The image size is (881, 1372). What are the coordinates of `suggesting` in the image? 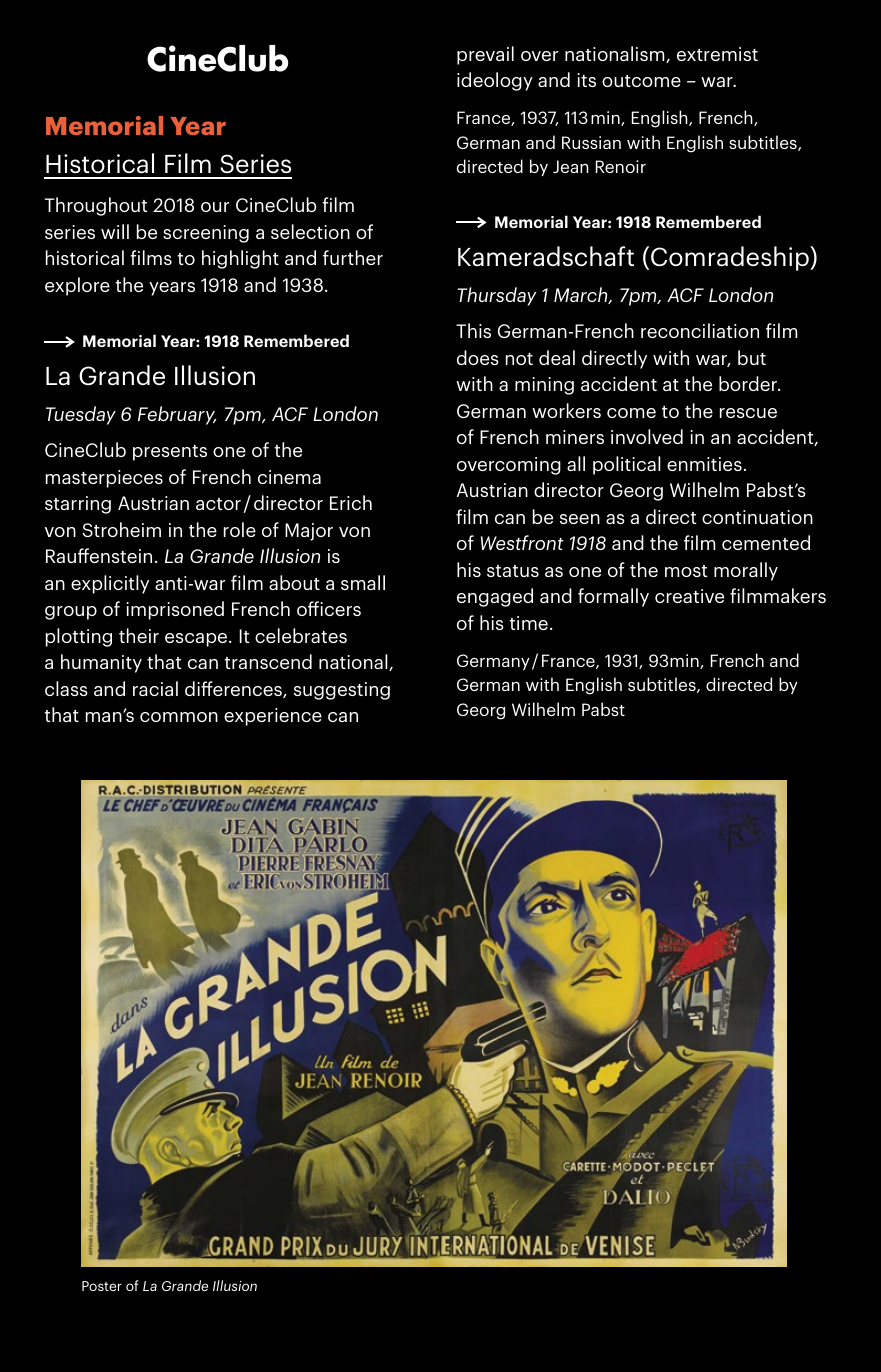 It's located at (342, 691).
